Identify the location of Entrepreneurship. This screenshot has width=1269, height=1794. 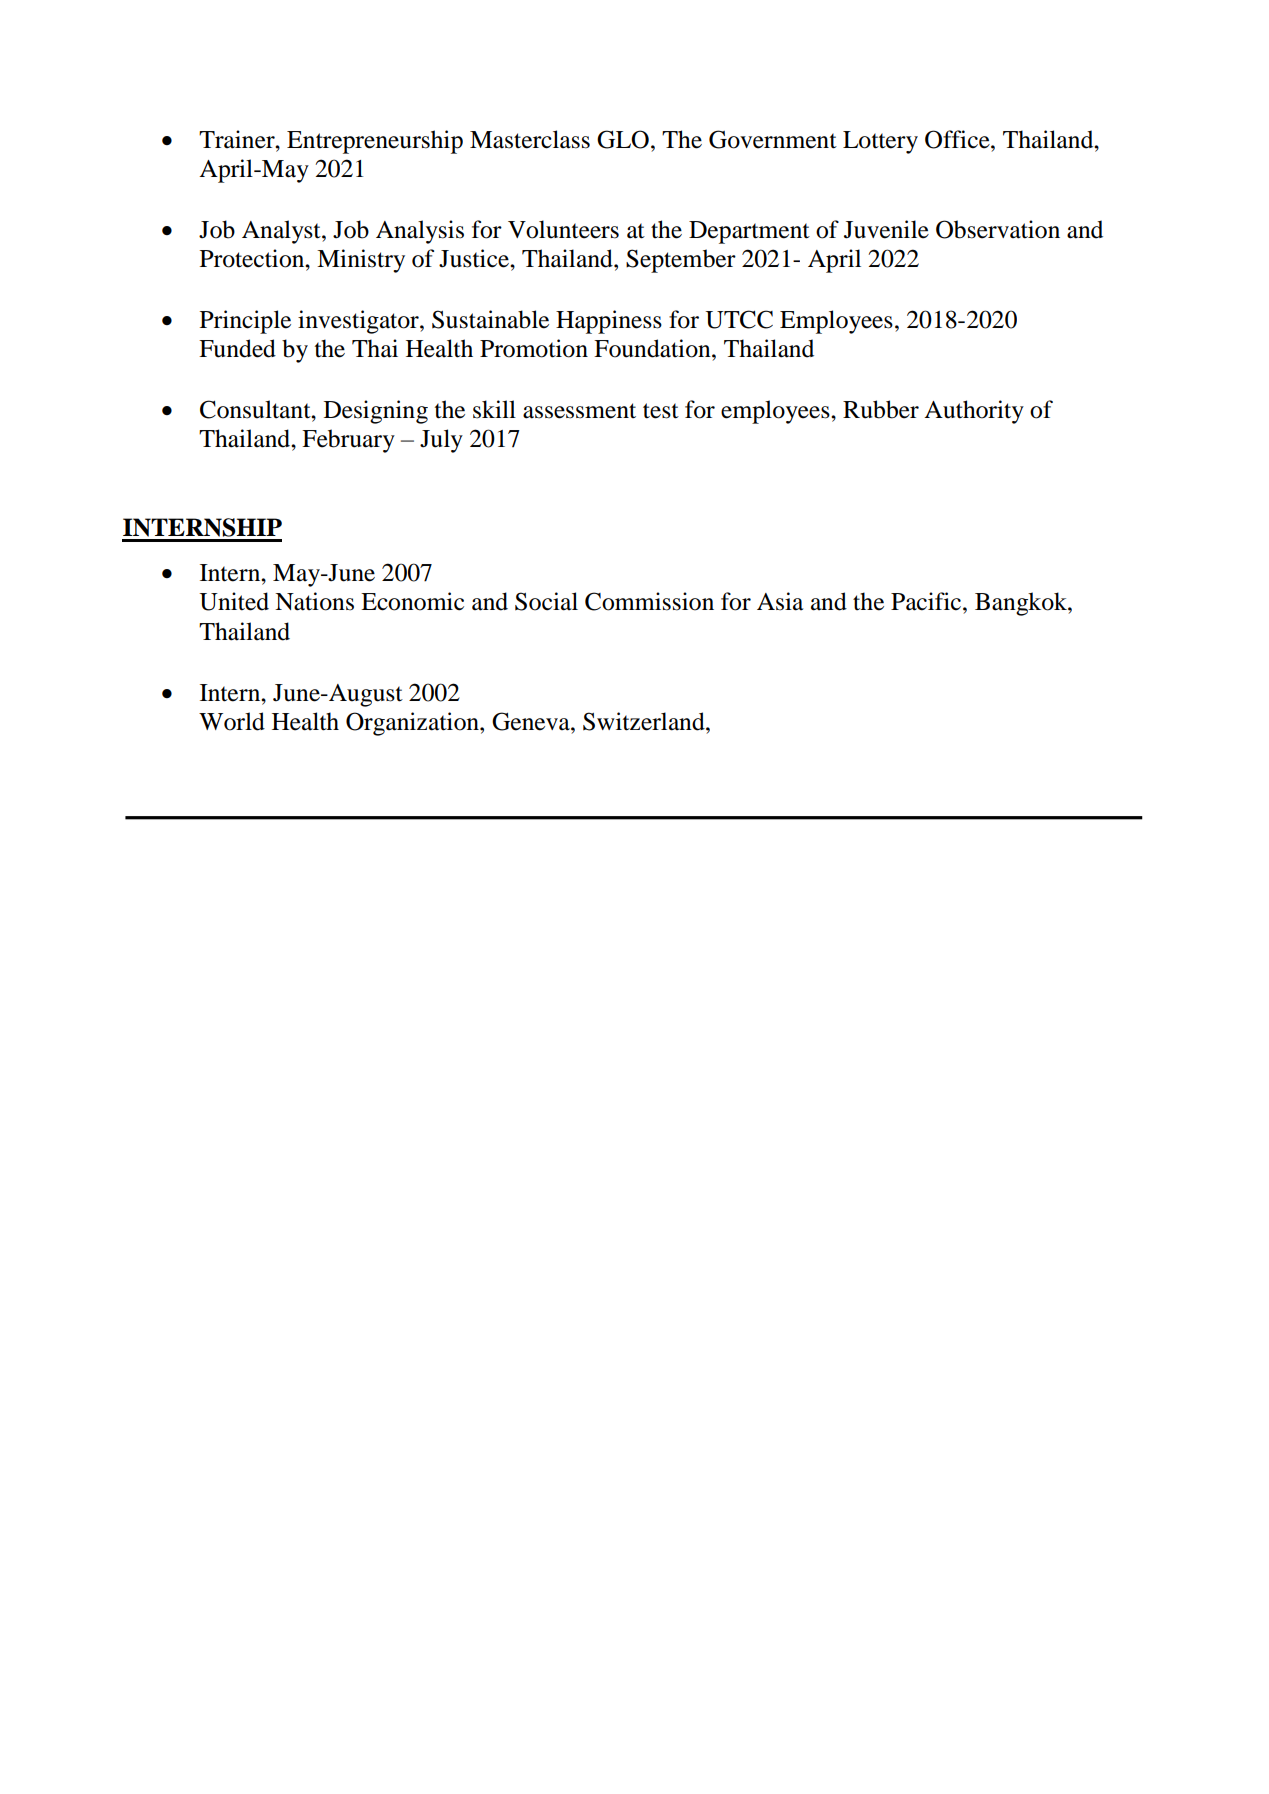
(375, 142).
